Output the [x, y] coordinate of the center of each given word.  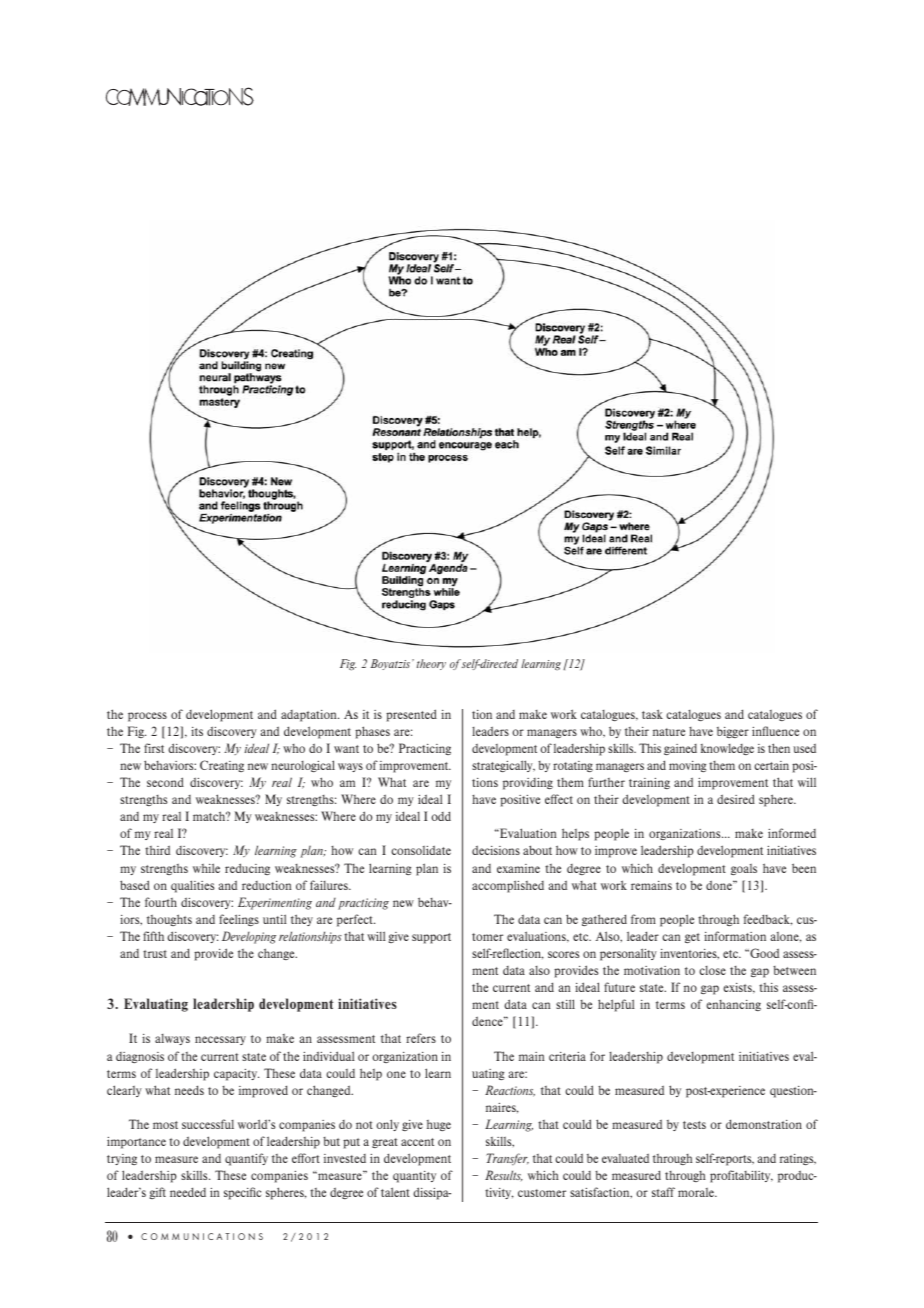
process [147, 717]
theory [431, 664]
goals [744, 869]
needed [188, 1192]
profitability [741, 1176]
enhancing [733, 1005]
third [157, 850]
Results [504, 1175]
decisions [496, 850]
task [652, 714]
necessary [220, 1040]
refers [421, 1038]
